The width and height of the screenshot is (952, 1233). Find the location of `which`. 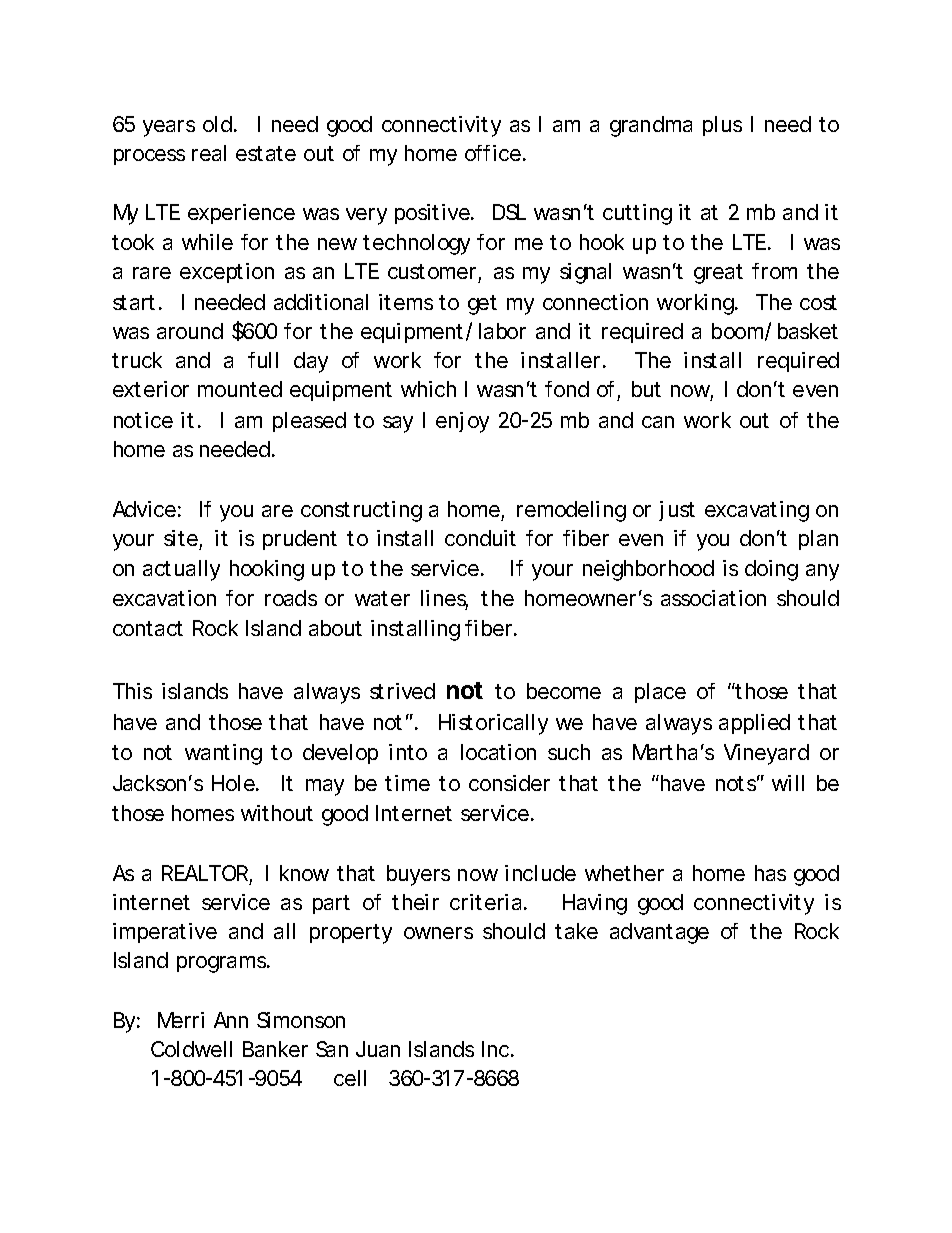

which is located at coordinates (428, 389).
